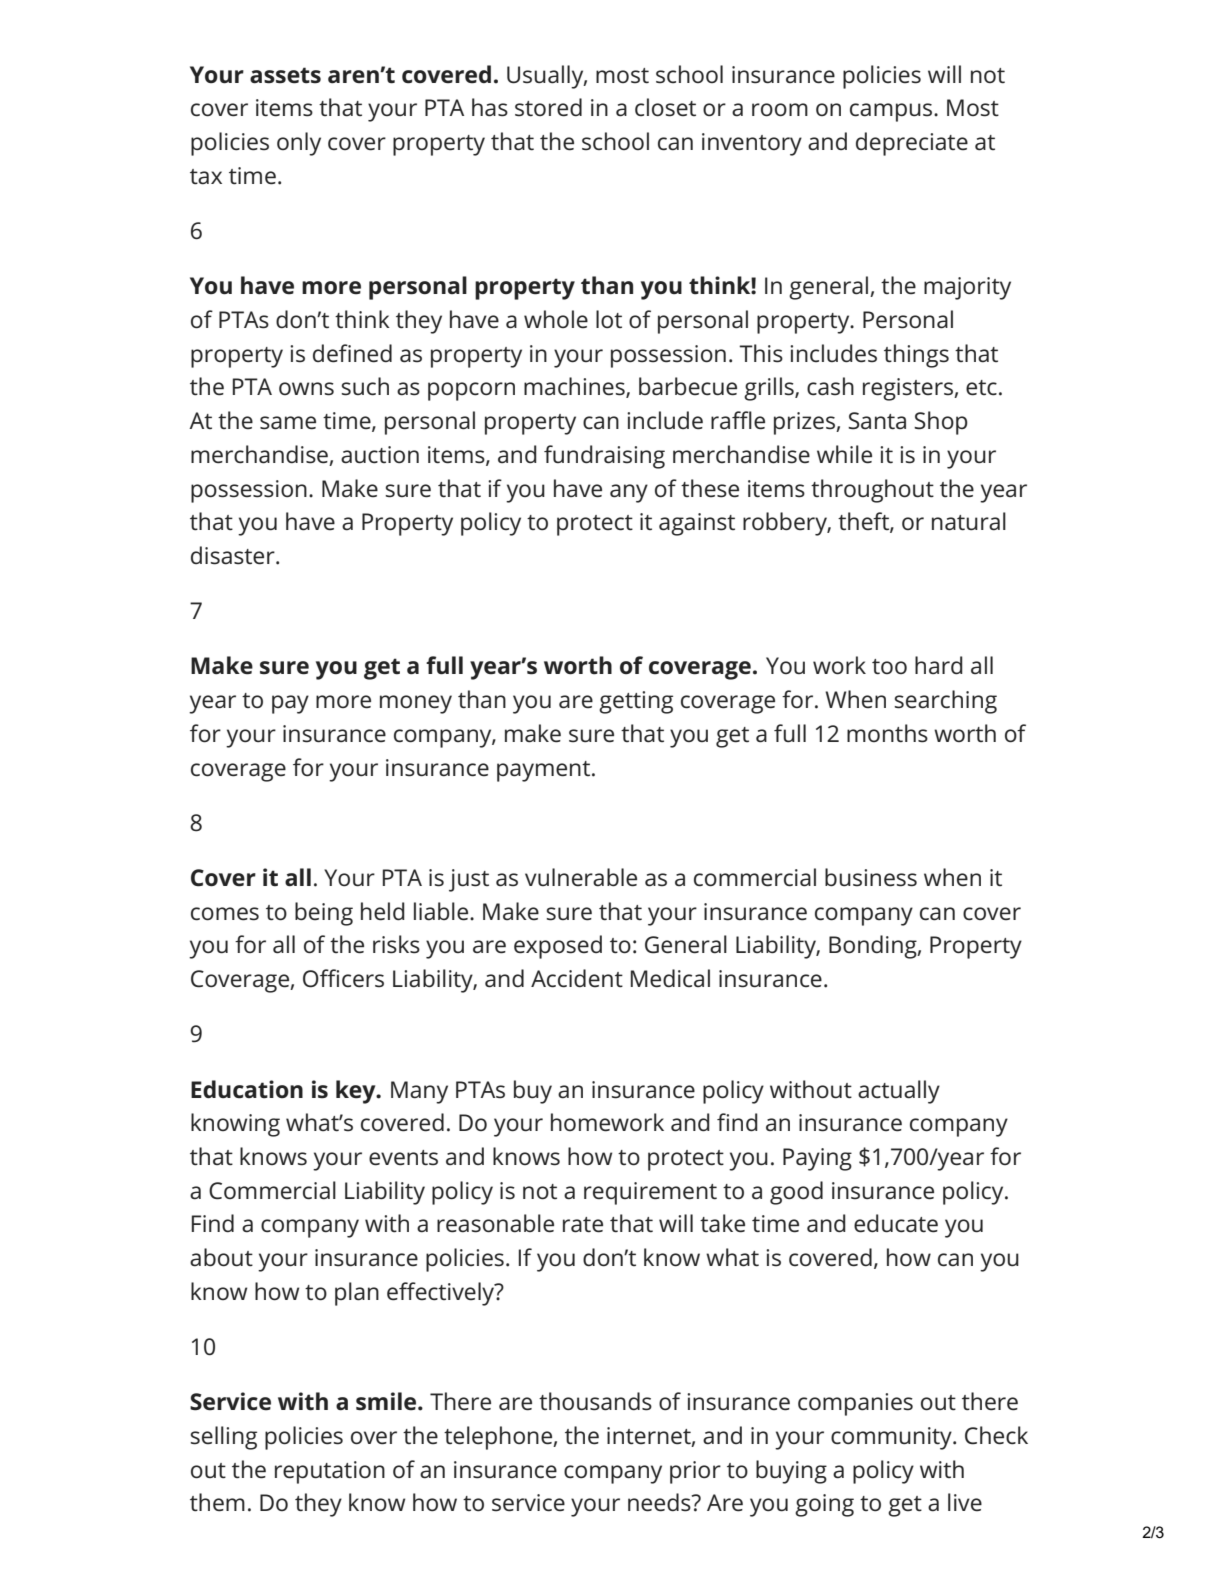  I want to click on months, so click(887, 733).
